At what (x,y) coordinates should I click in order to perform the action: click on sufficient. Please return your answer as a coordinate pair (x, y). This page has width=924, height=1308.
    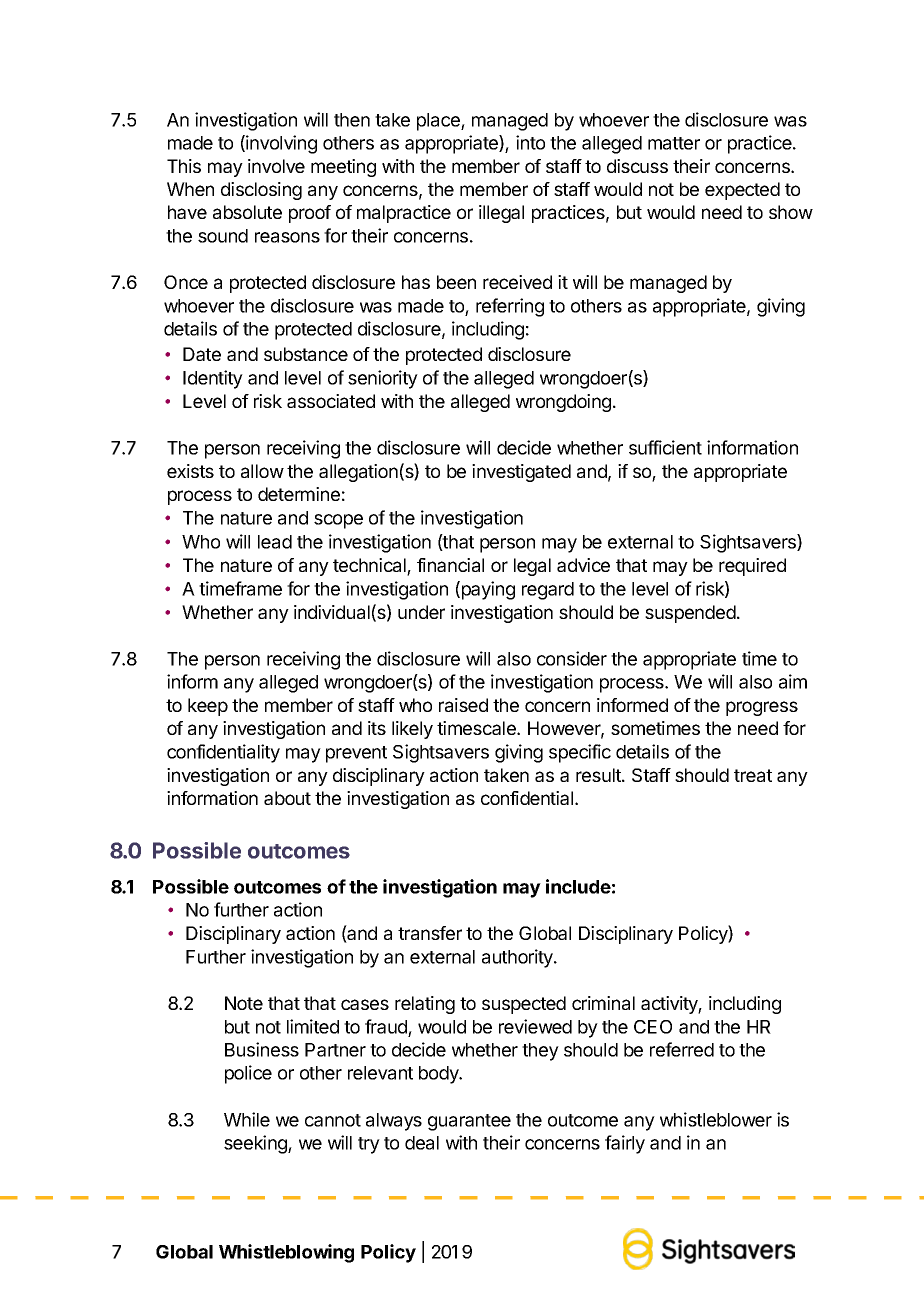
    Looking at the image, I should click on (665, 447).
